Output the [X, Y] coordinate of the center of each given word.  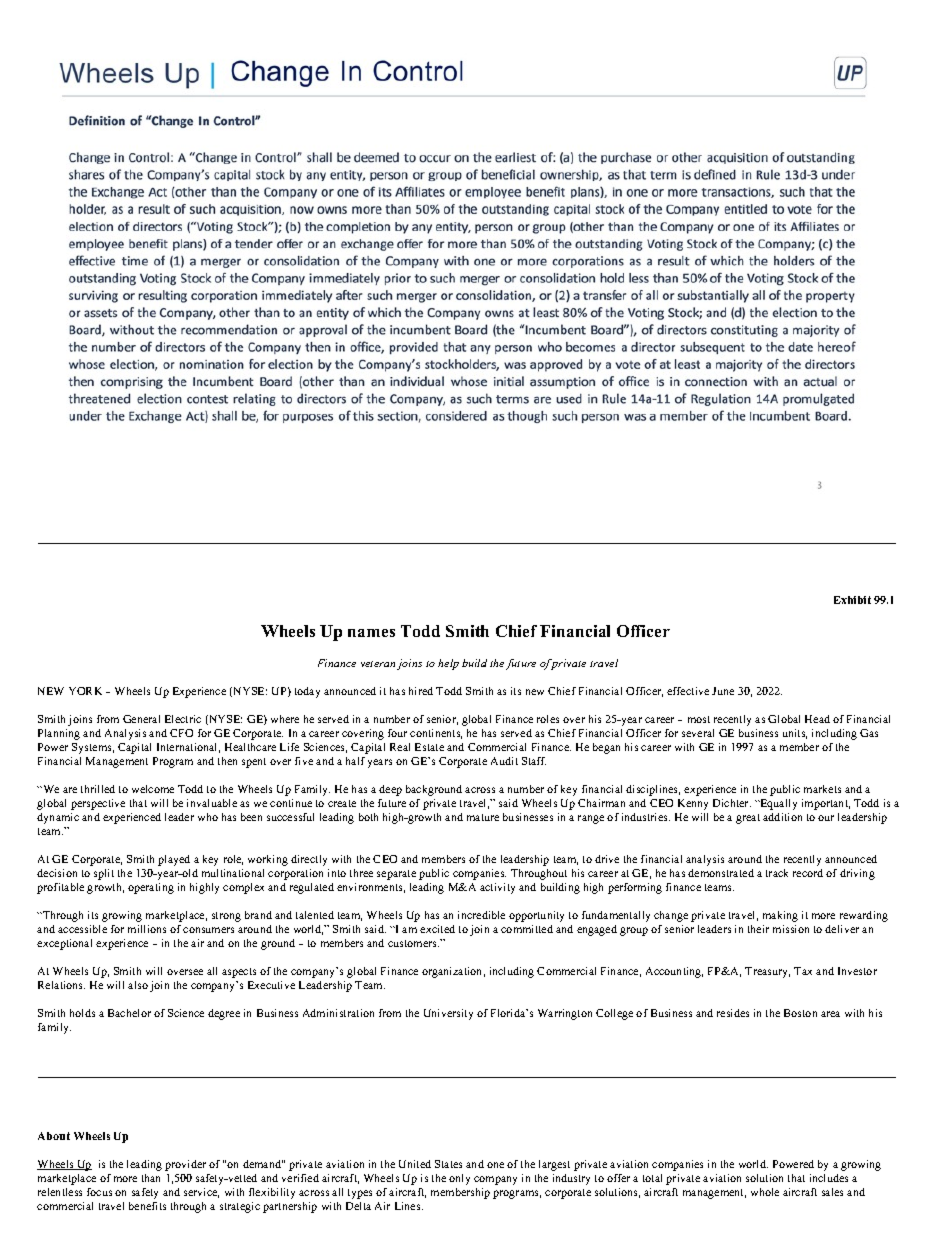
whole [765, 1192]
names [371, 633]
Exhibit [852, 600]
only [459, 1179]
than [151, 1178]
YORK [85, 691]
